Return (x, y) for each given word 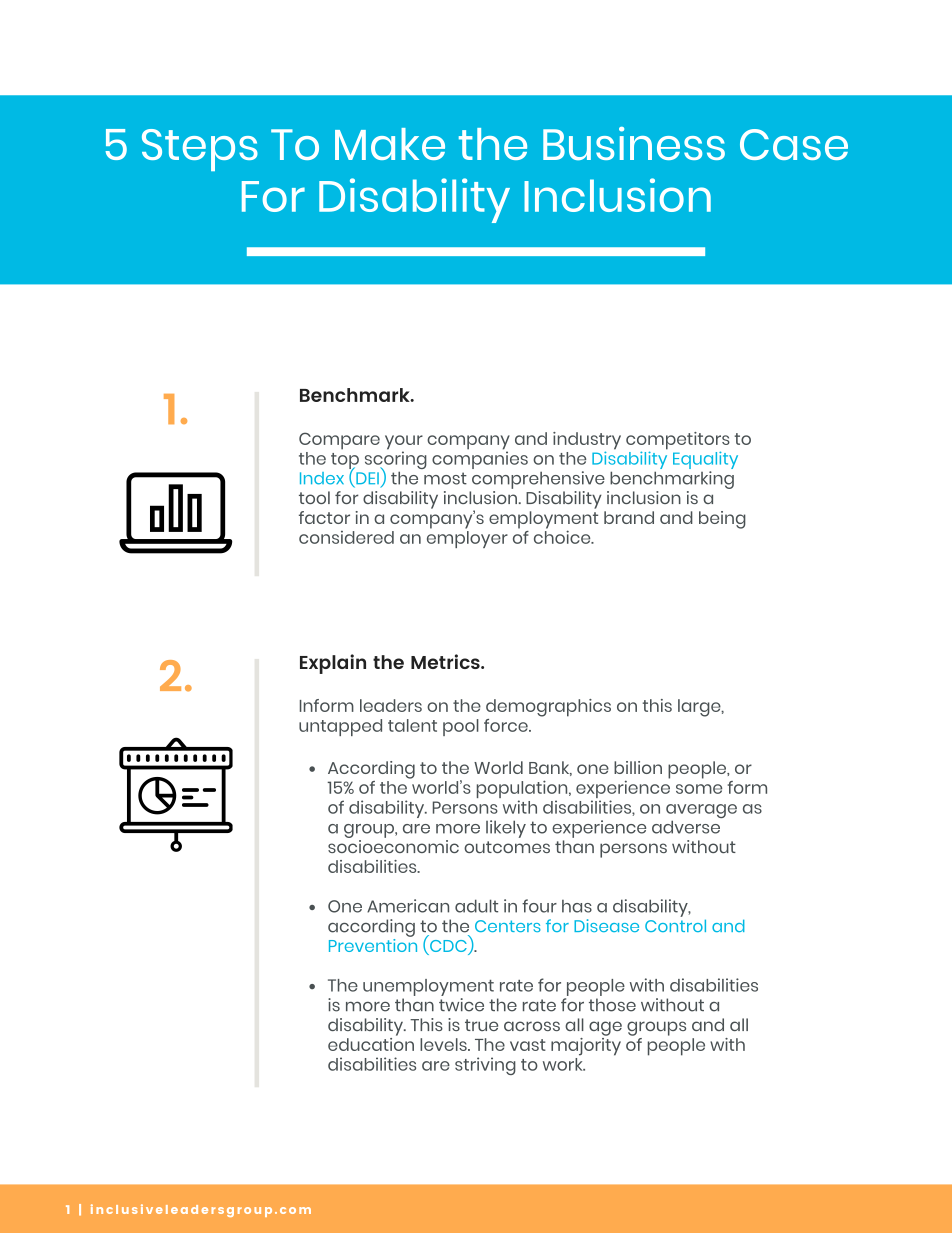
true (481, 1025)
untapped (340, 727)
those (612, 1005)
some (699, 789)
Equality (705, 461)
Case (794, 144)
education (371, 1043)
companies (480, 459)
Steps (200, 150)
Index (322, 478)
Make (390, 144)
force (507, 725)
